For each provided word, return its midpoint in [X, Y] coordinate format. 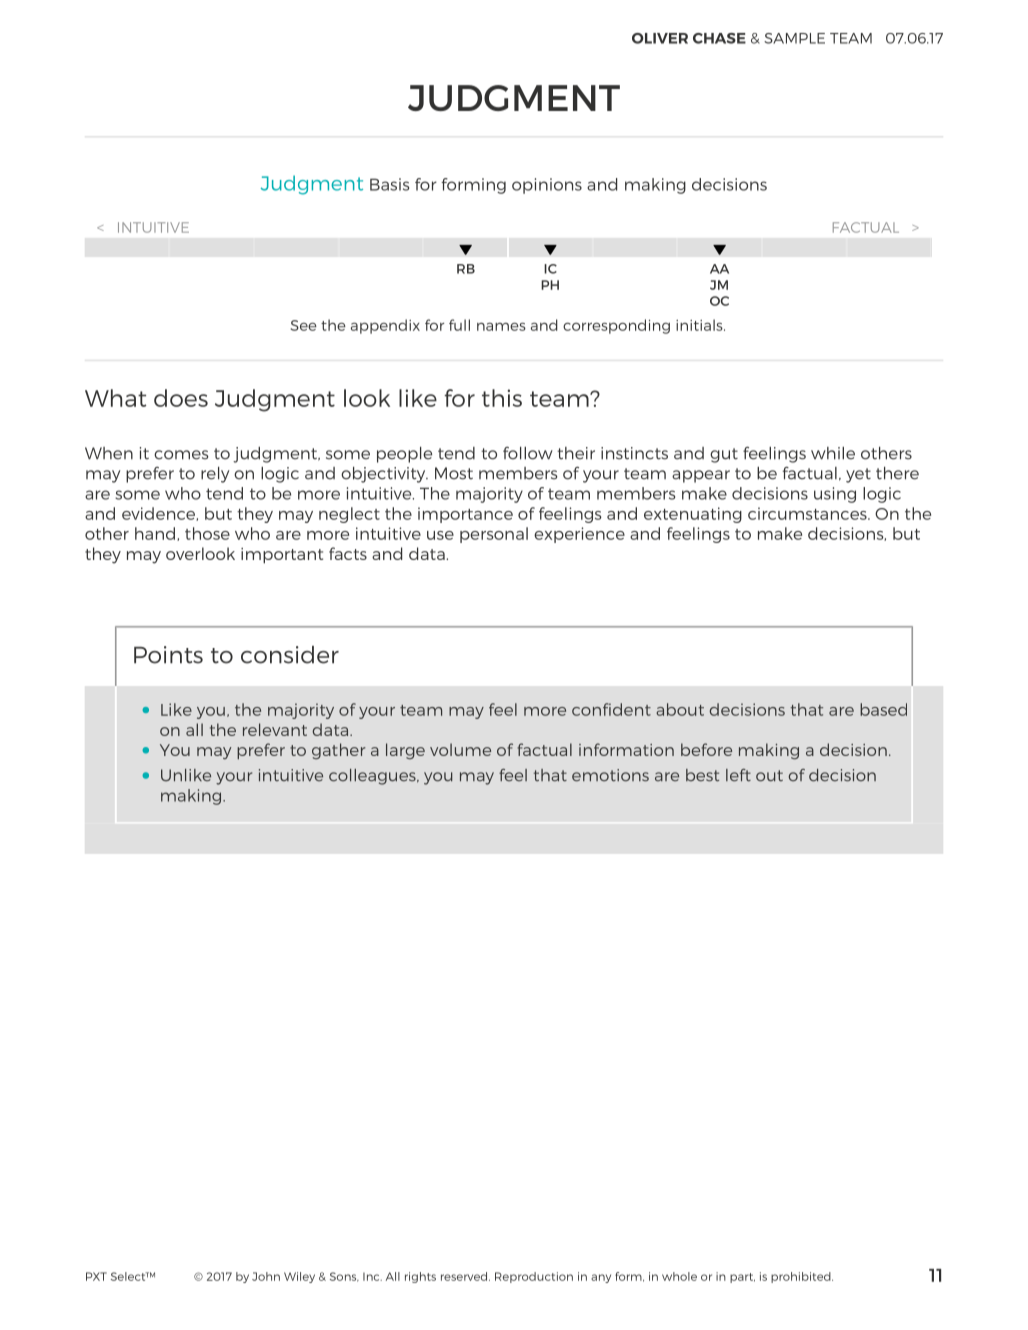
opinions [547, 186]
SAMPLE [794, 38]
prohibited [802, 1277]
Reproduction [534, 1277]
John [266, 1276]
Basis [389, 184]
